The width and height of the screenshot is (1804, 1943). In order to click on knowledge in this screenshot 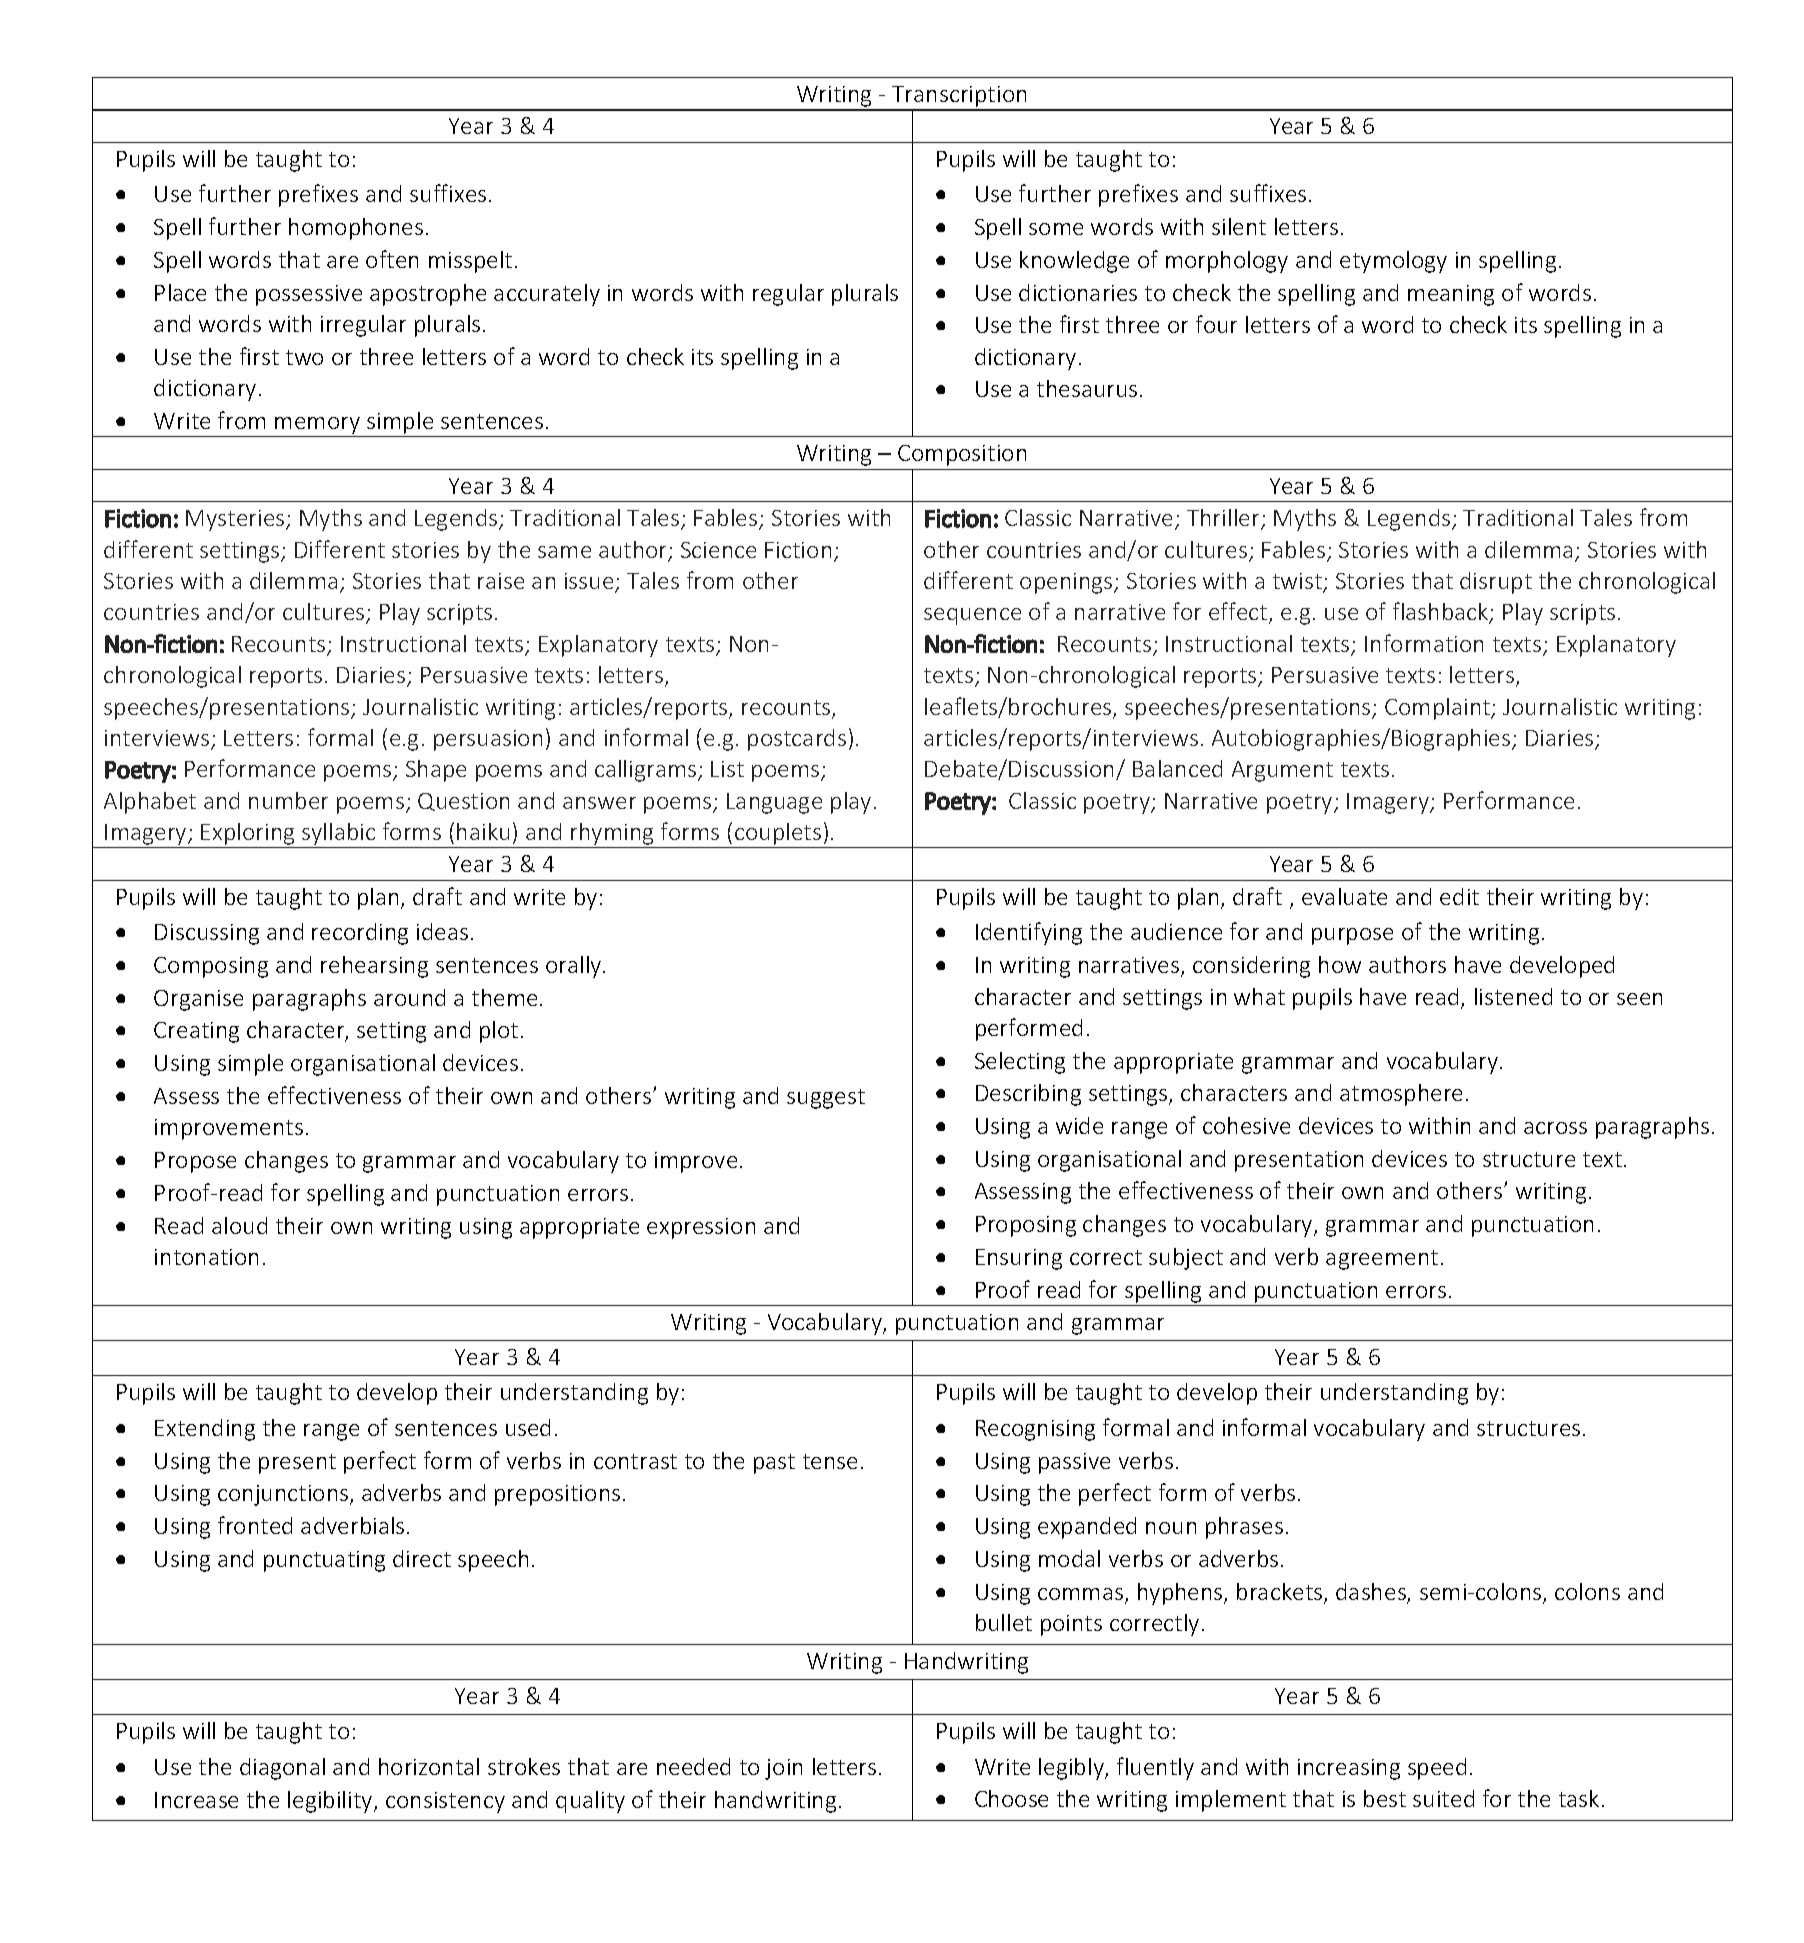, I will do `click(1074, 262)`.
